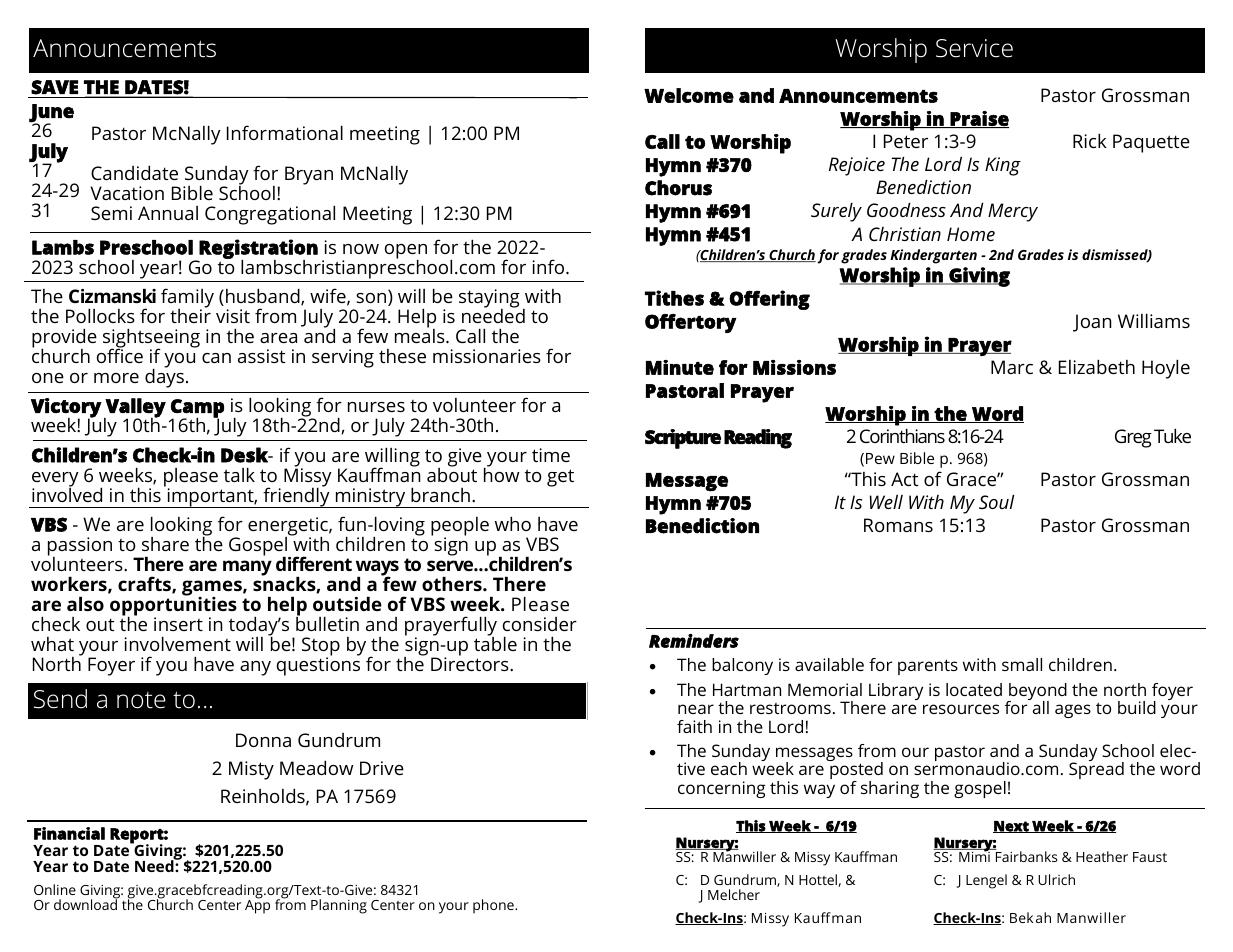 The height and width of the document is (952, 1233). What do you see at coordinates (689, 95) in the document?
I see `Welcome` at bounding box center [689, 95].
